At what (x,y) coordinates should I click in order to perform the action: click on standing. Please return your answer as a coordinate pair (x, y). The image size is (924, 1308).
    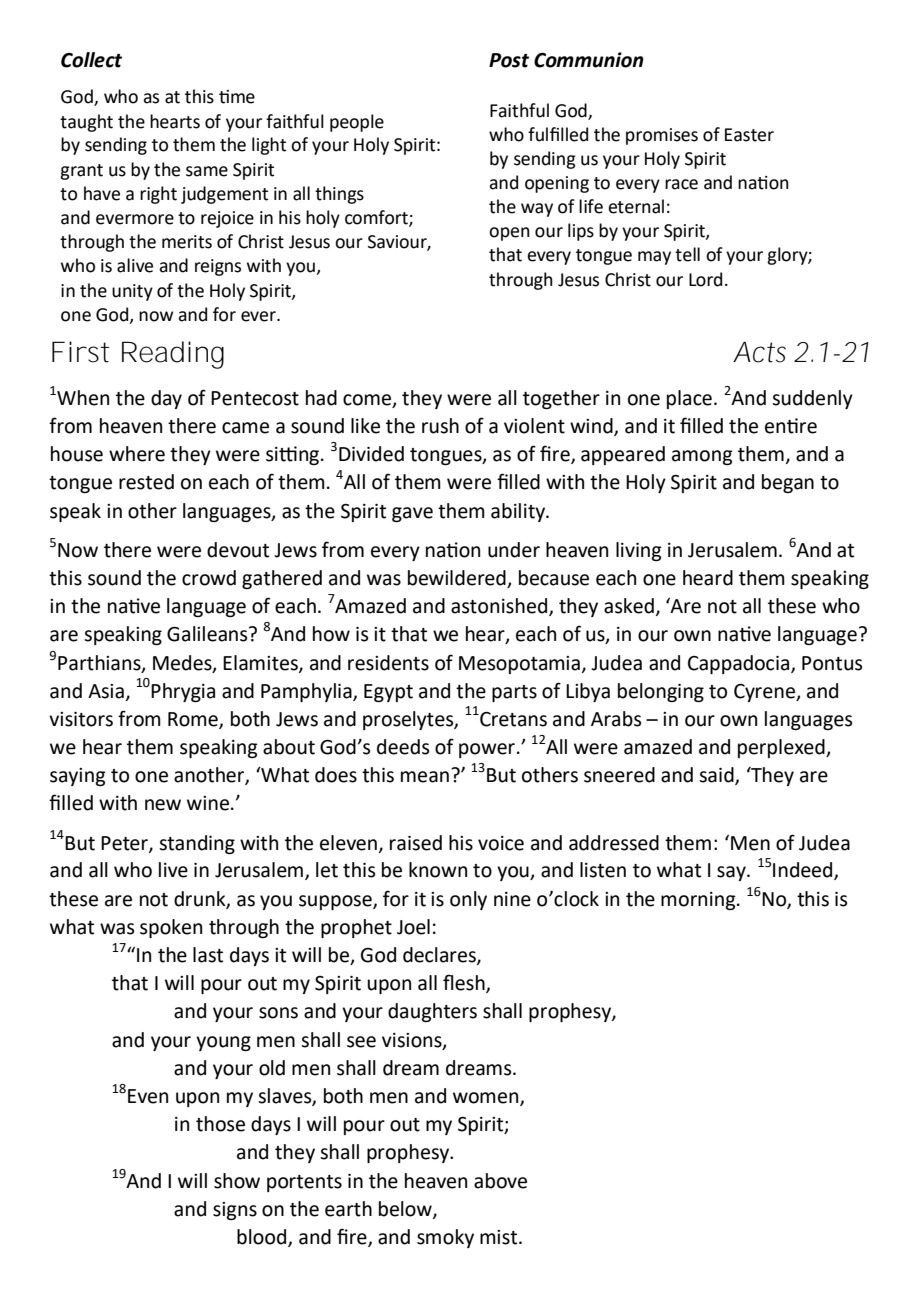
    Looking at the image, I should click on (197, 844).
